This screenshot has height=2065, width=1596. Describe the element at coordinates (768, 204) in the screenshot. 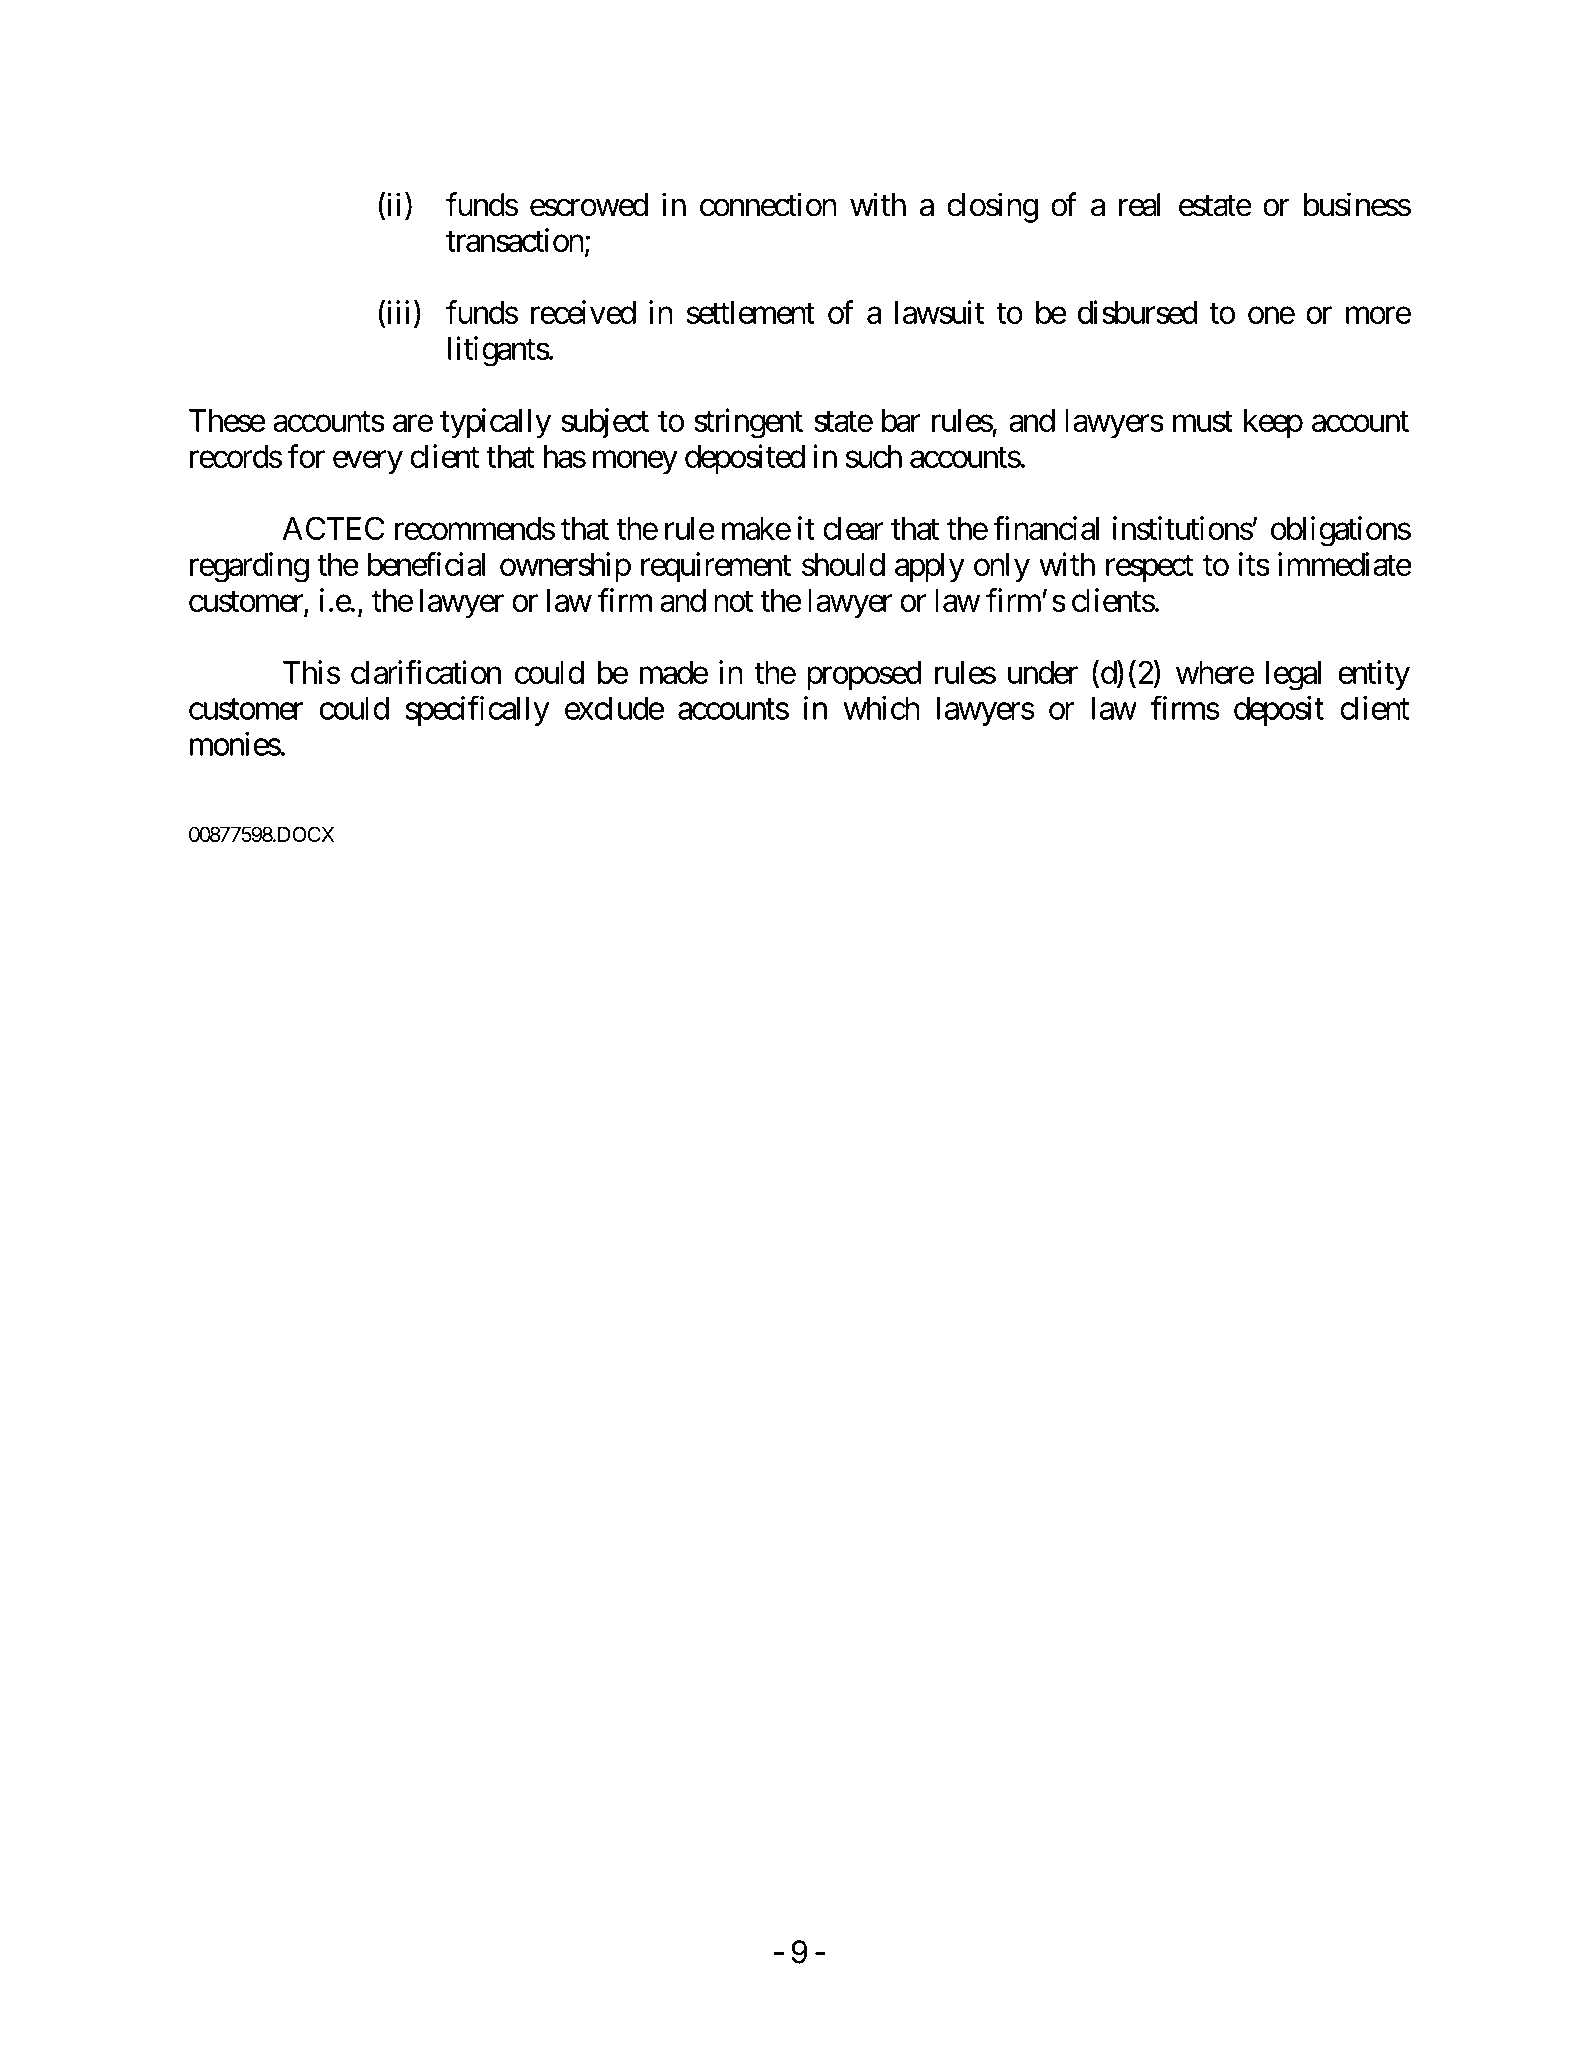

I see `connection` at that location.
